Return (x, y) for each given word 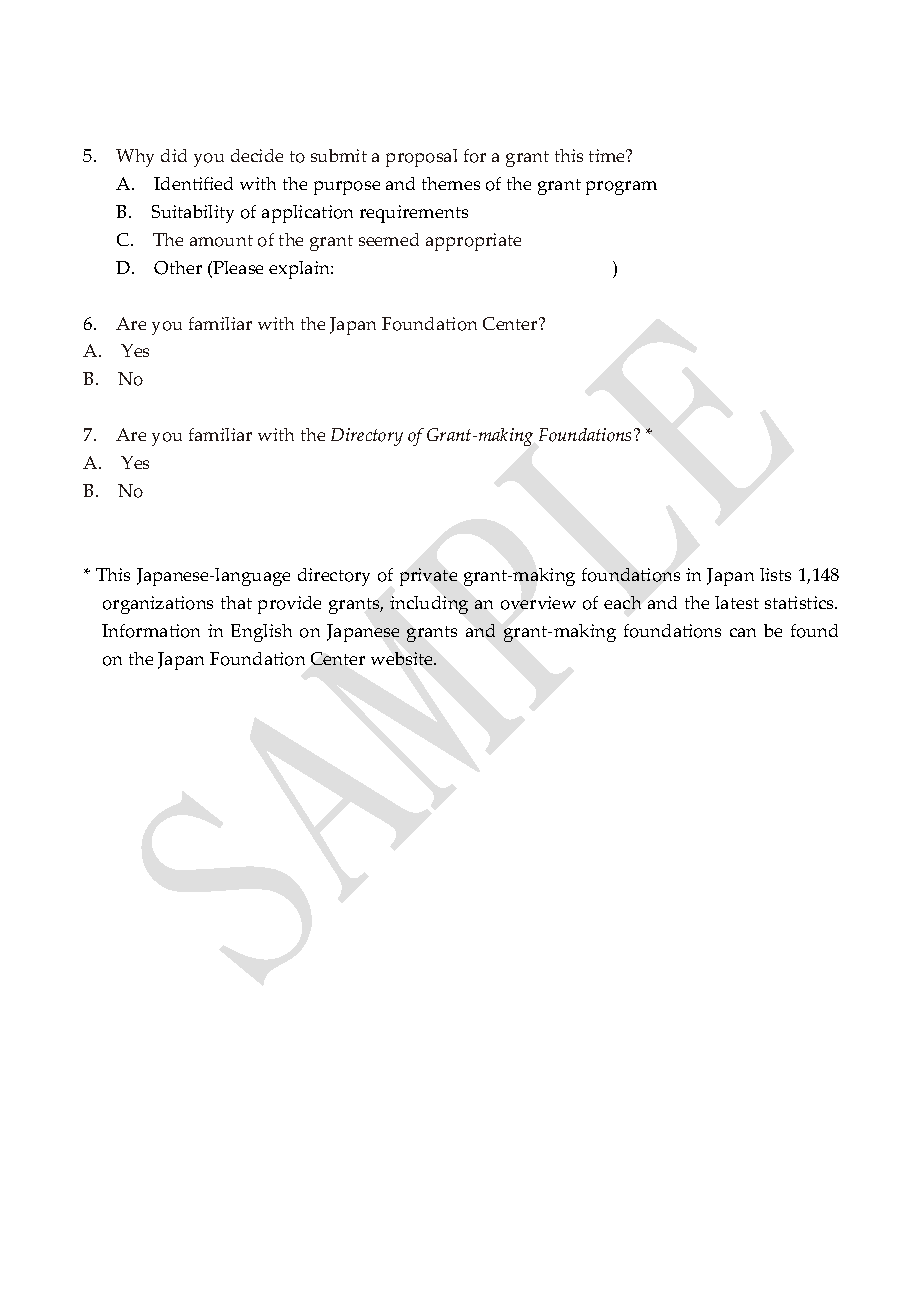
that (236, 602)
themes (451, 183)
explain (300, 270)
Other (178, 268)
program (621, 188)
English (261, 633)
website (403, 658)
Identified (193, 183)
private (428, 577)
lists (775, 574)
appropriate (473, 242)
